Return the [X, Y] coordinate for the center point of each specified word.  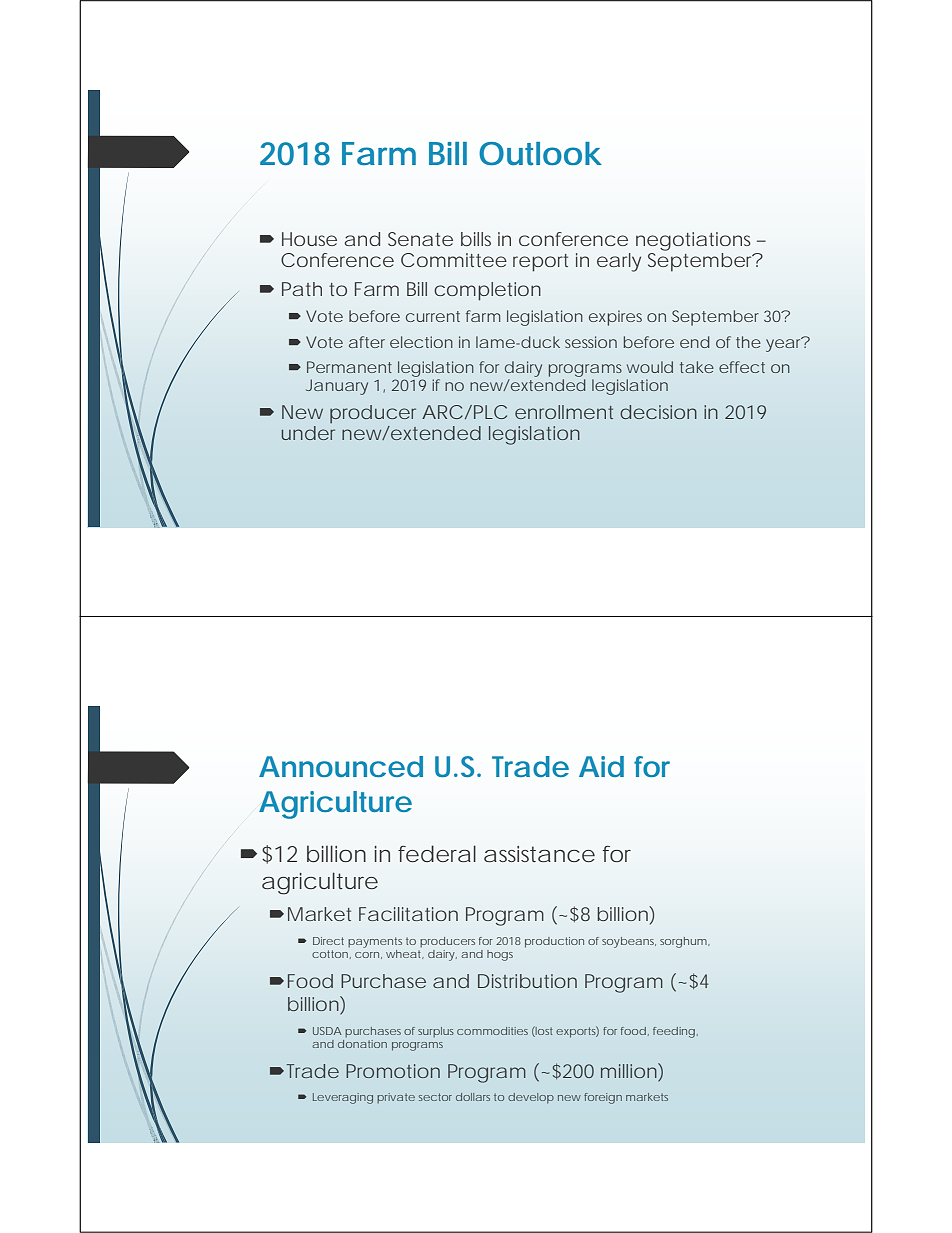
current [433, 316]
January [337, 387]
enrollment [564, 412]
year [785, 344]
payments [375, 942]
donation [362, 1044]
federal [437, 853]
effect [742, 367]
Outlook [539, 154]
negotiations [693, 241]
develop [531, 1098]
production [554, 942]
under [308, 433]
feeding [674, 1032]
